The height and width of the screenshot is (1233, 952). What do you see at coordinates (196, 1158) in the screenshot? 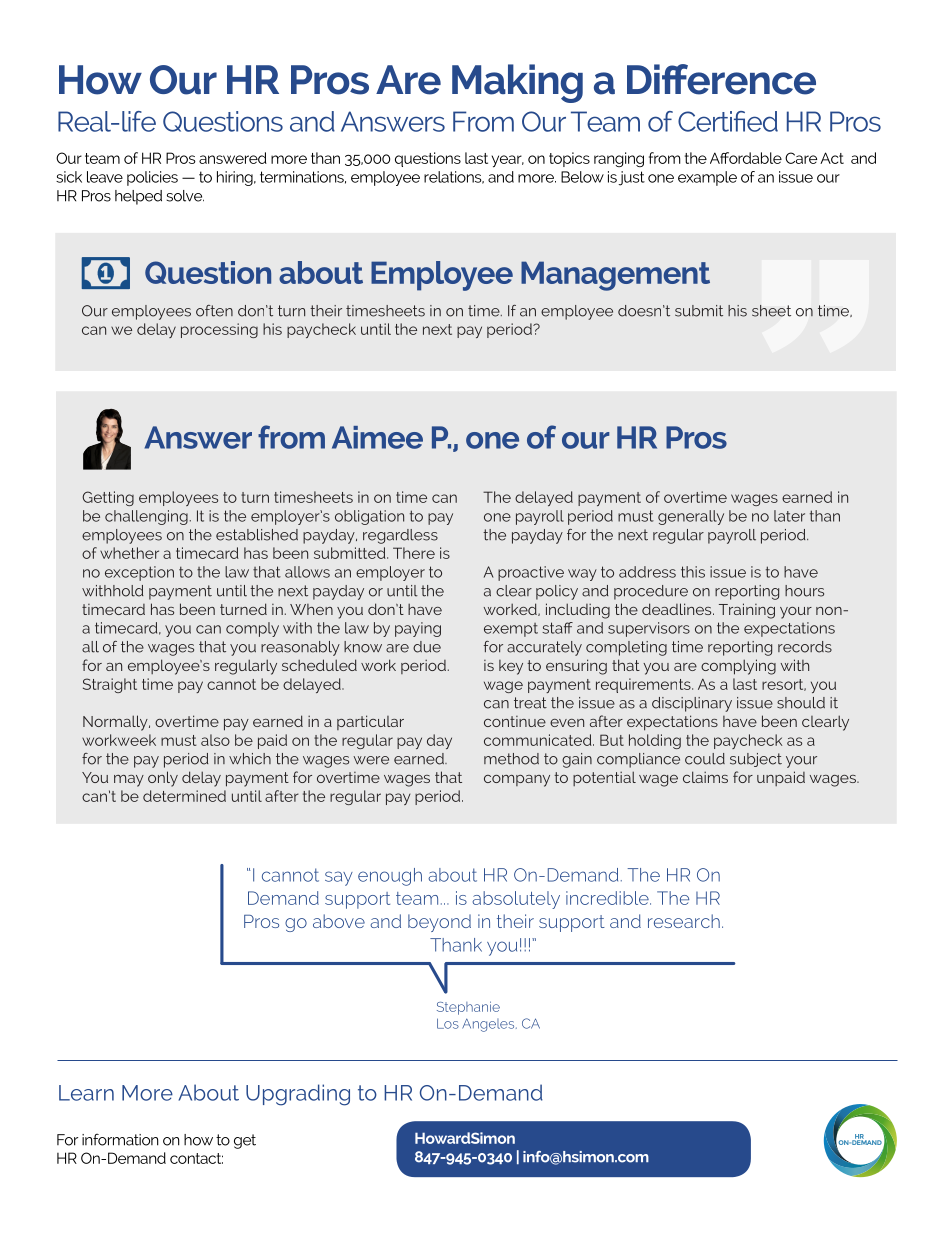
I see `contact` at bounding box center [196, 1158].
